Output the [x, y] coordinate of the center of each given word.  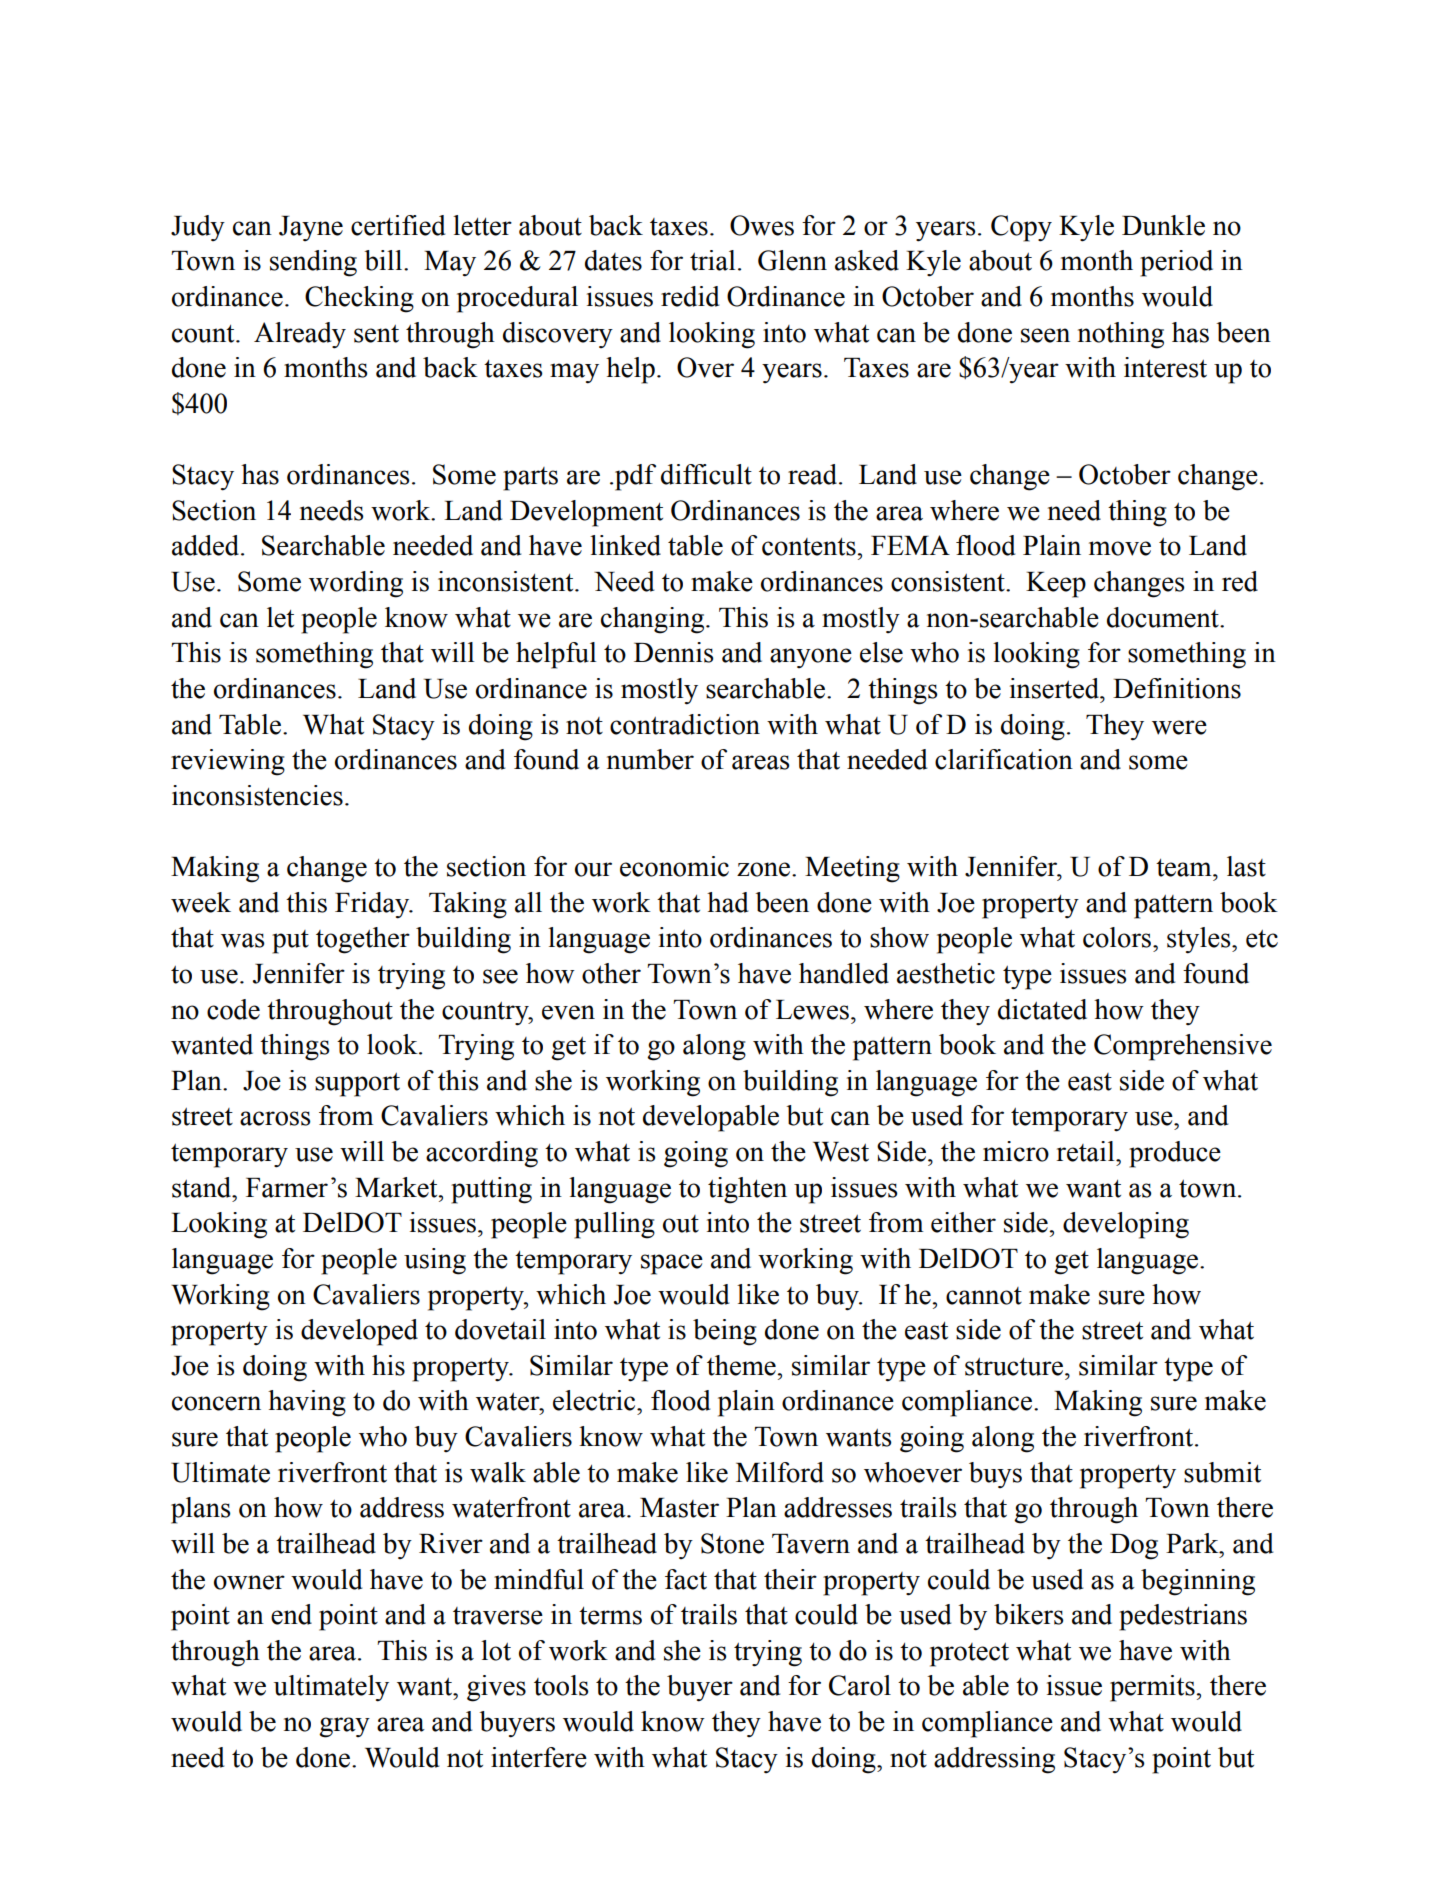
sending [313, 263]
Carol [860, 1685]
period [1176, 263]
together [363, 940]
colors [1117, 937]
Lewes [812, 1010]
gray [344, 1727]
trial [712, 260]
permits [1153, 1688]
